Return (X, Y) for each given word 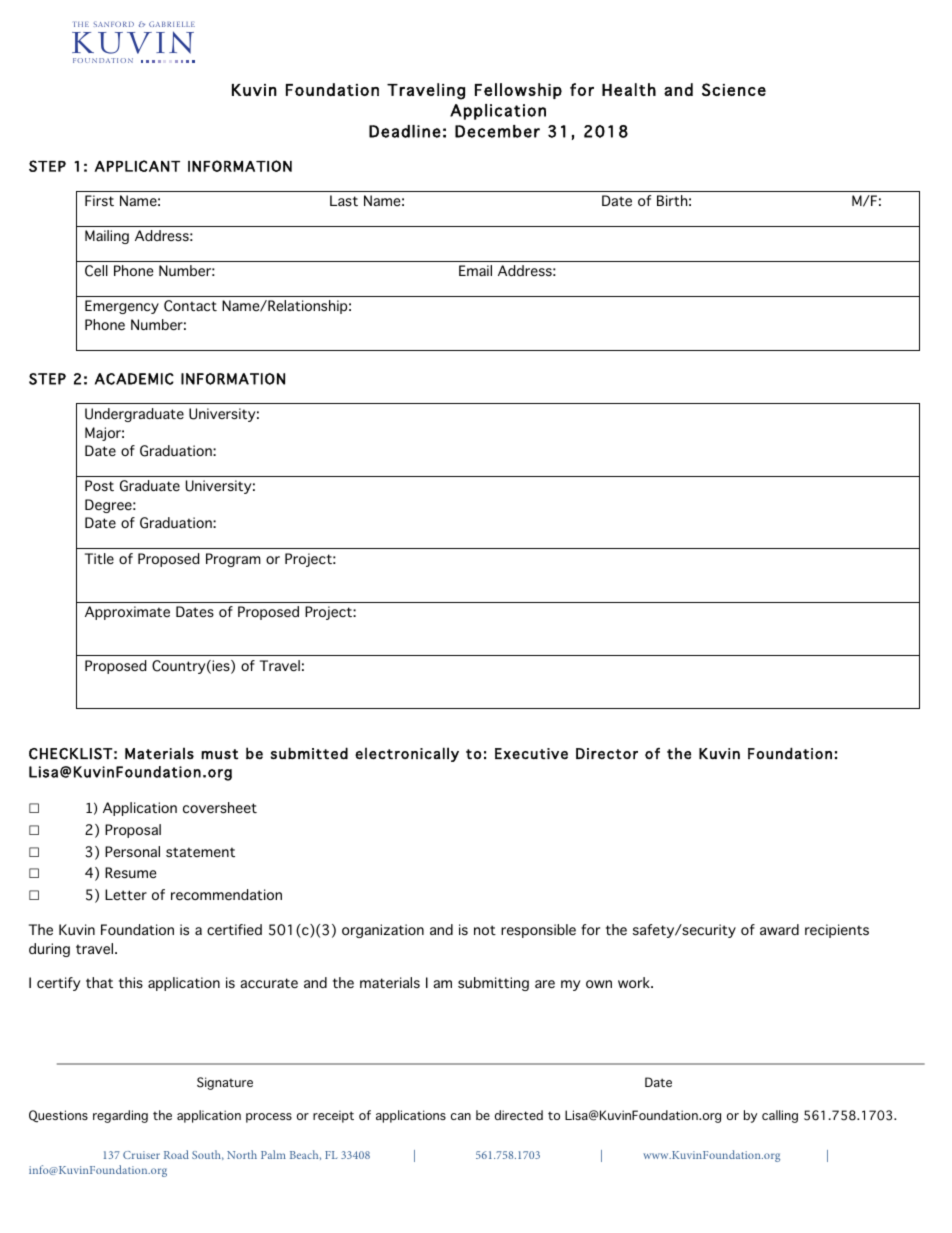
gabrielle (172, 24)
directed (519, 1115)
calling (780, 1116)
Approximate (127, 613)
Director (607, 754)
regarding (120, 1116)
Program (233, 560)
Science (734, 89)
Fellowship (518, 91)
